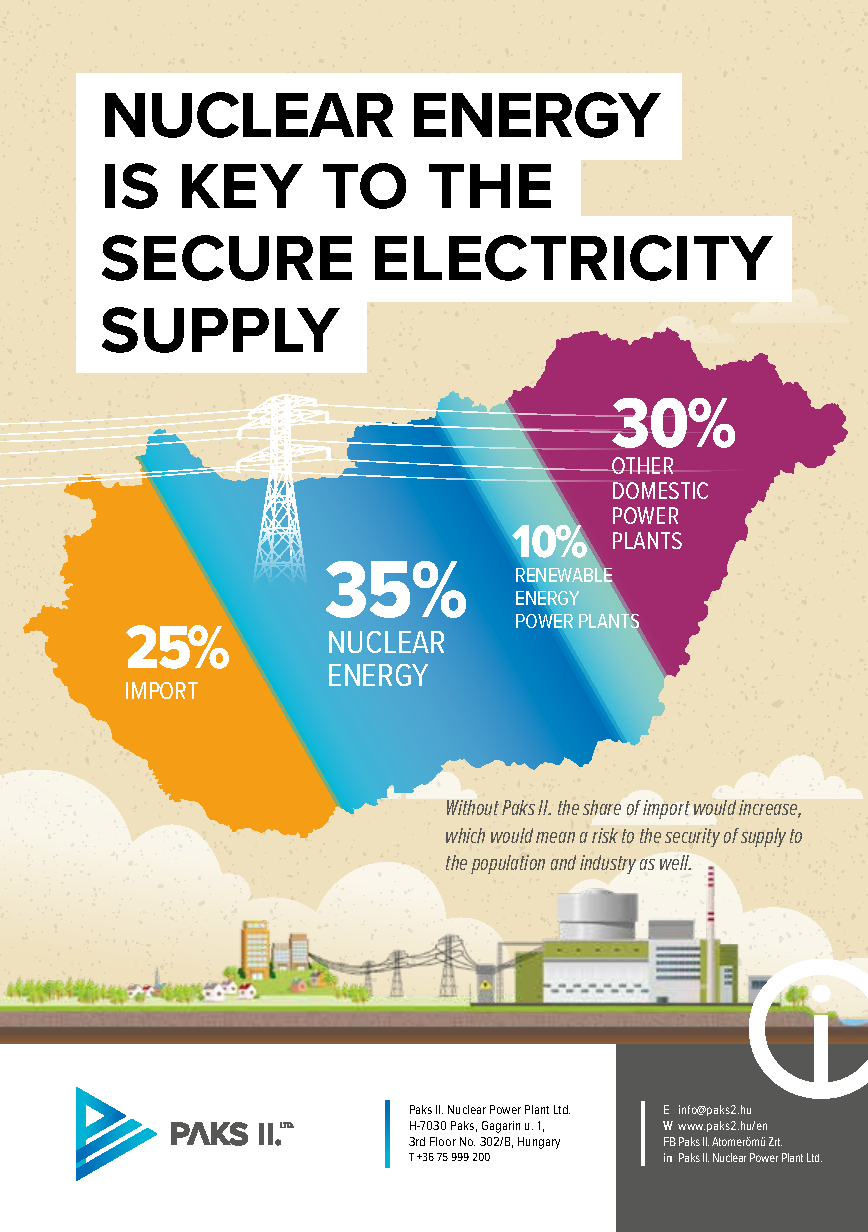 The image size is (868, 1232). Describe the element at coordinates (465, 835) in the image. I see `which` at that location.
